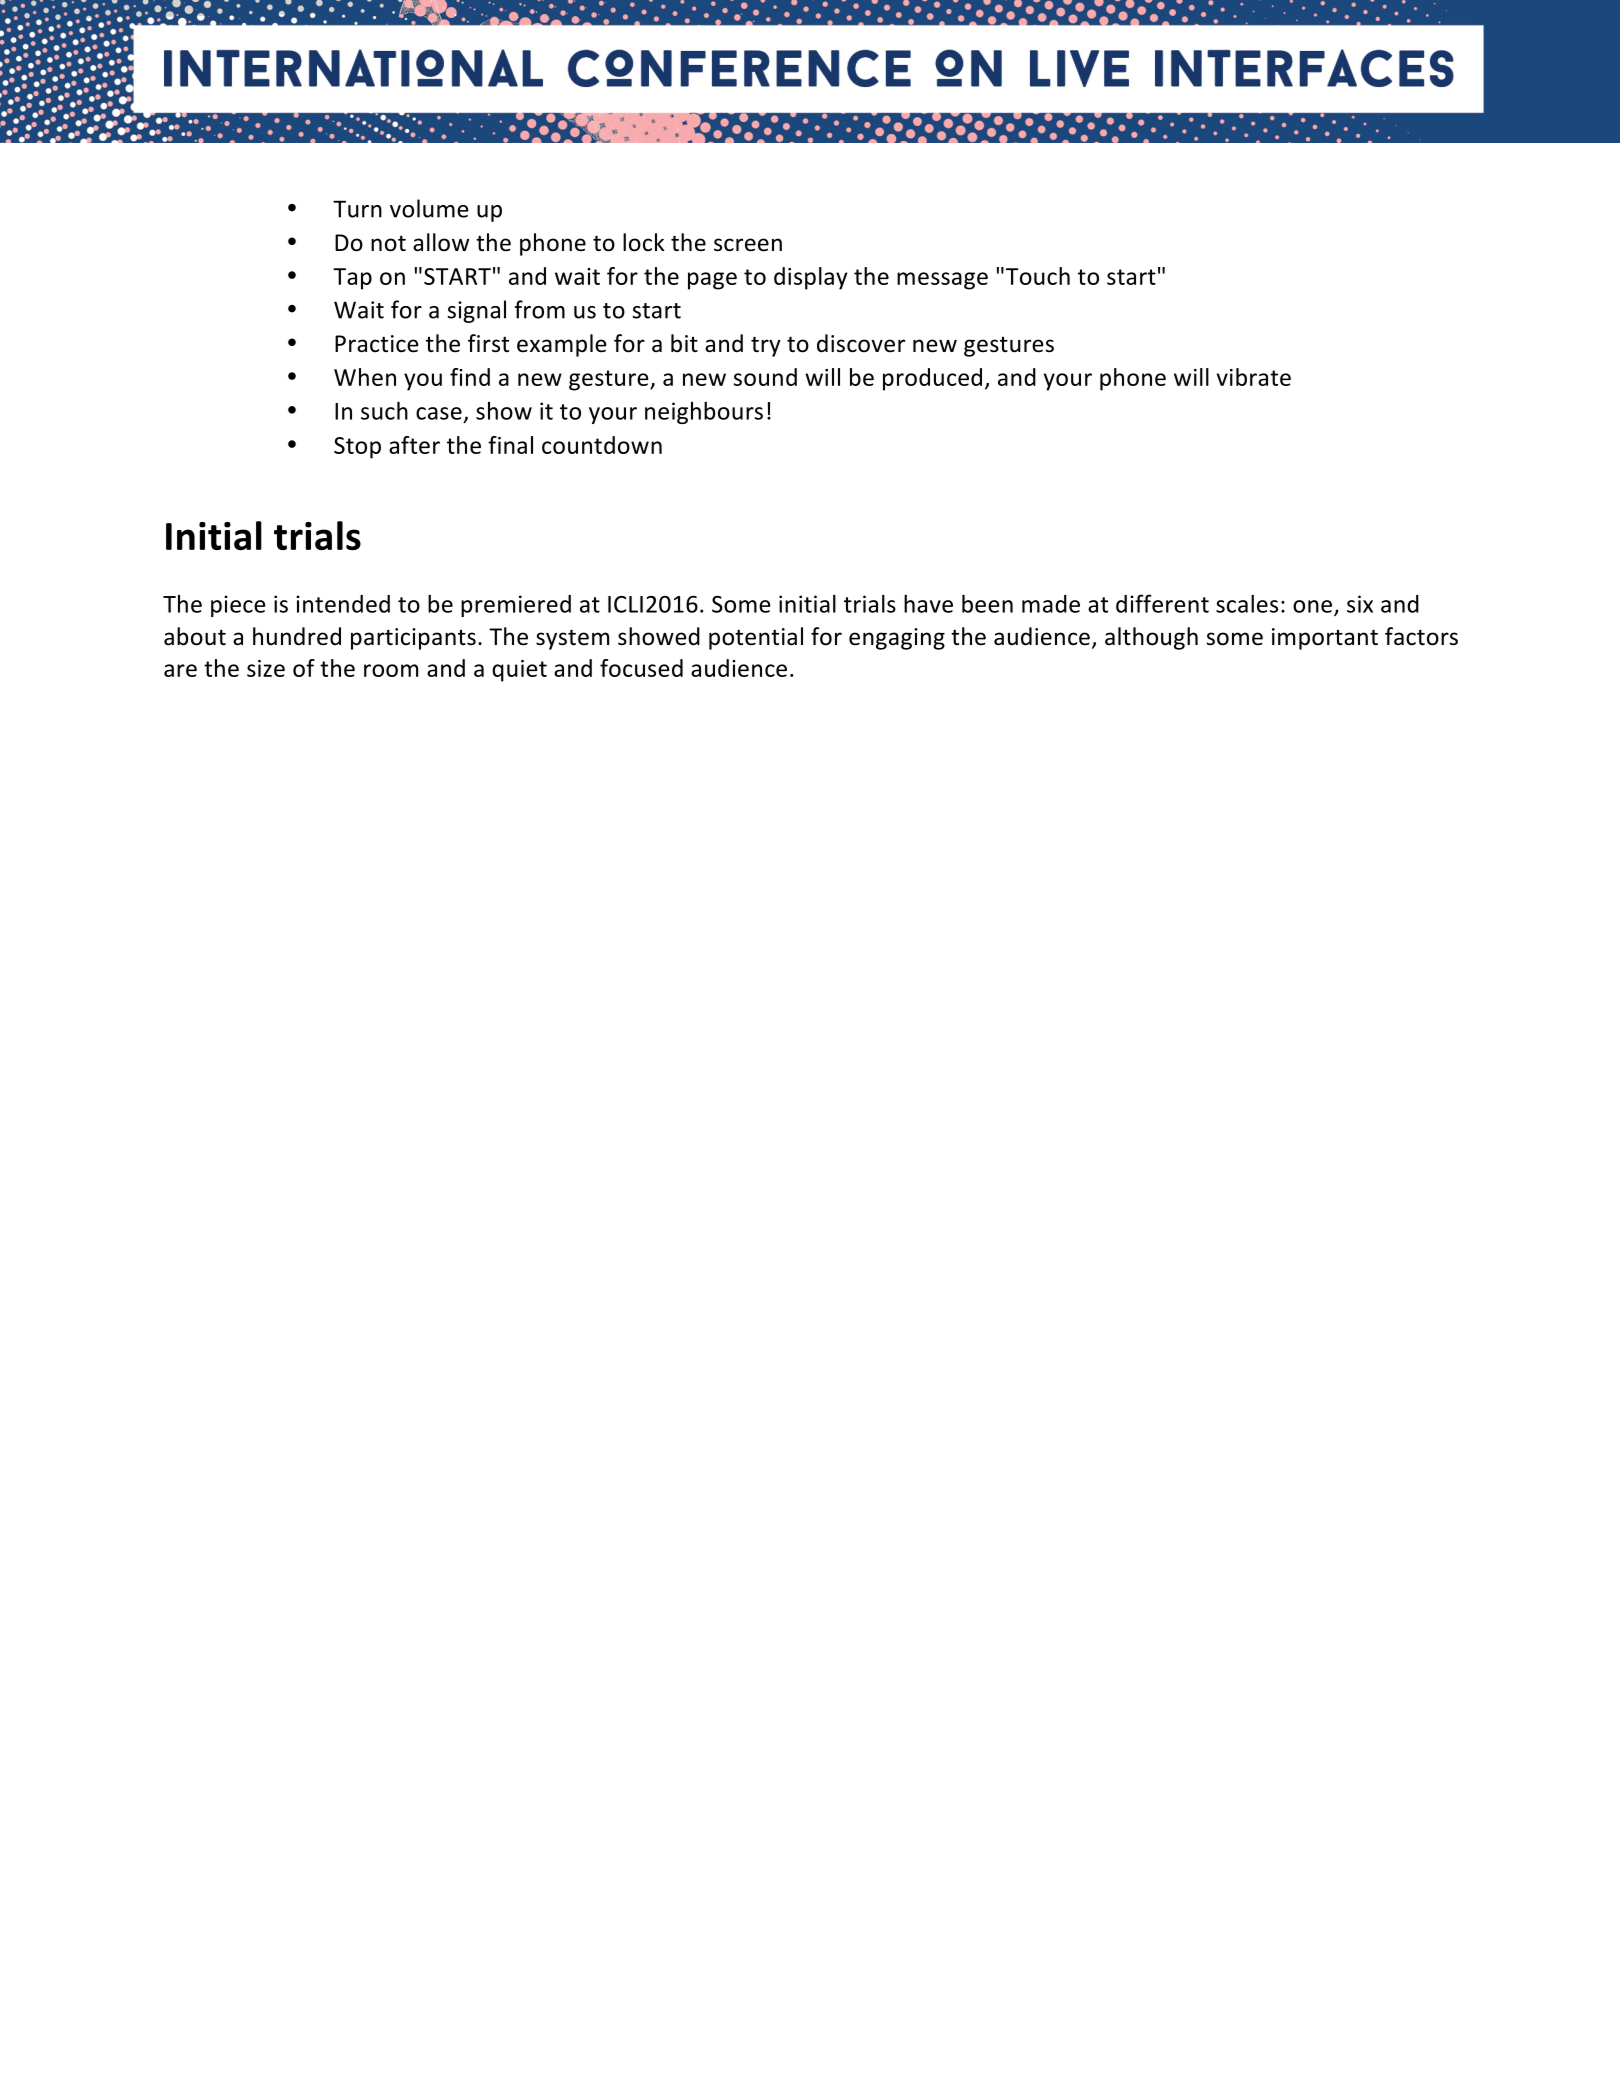 This document has height=2097, width=1620. I want to click on produced, so click(932, 379).
